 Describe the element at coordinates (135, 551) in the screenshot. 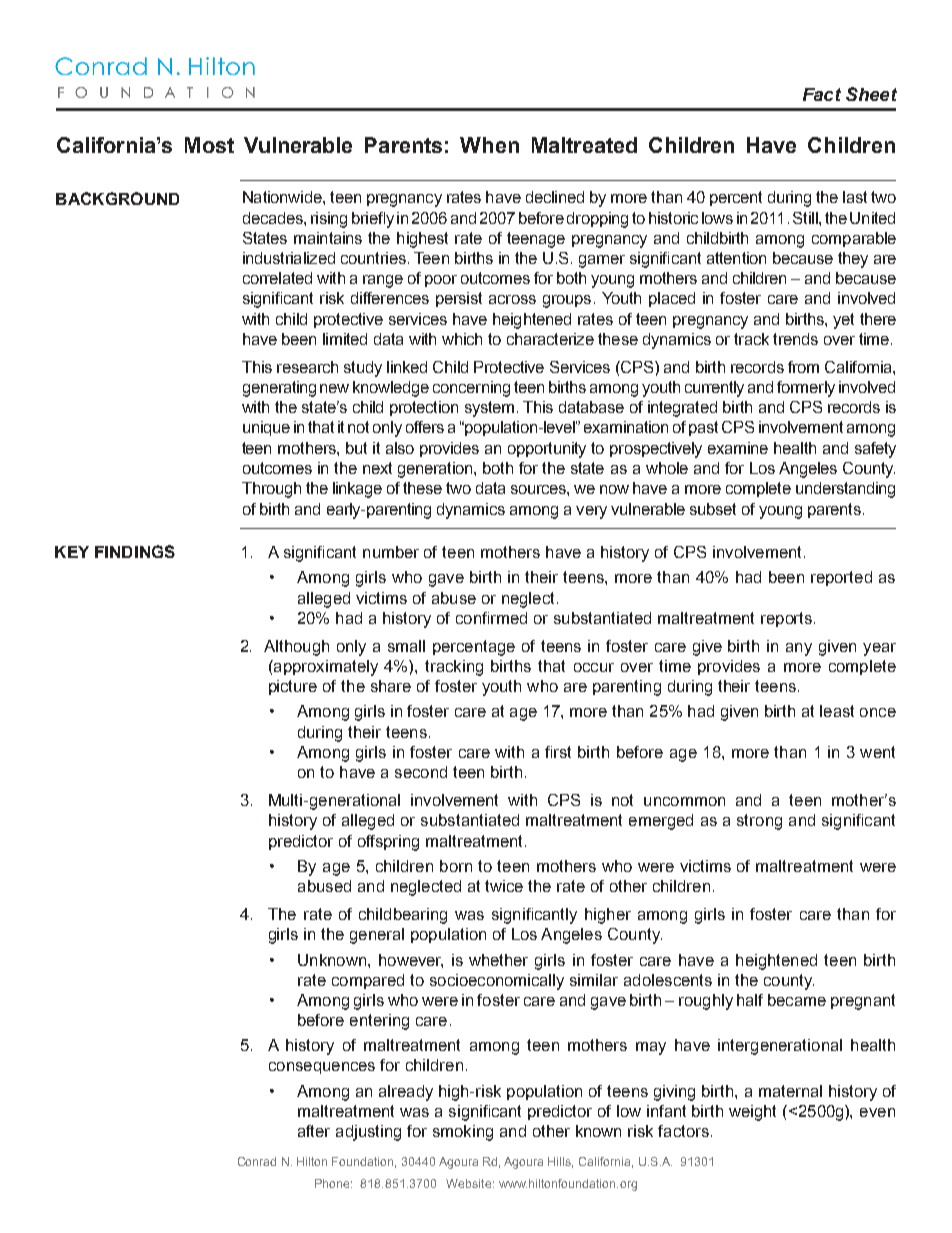

I see `FINDINGS` at that location.
